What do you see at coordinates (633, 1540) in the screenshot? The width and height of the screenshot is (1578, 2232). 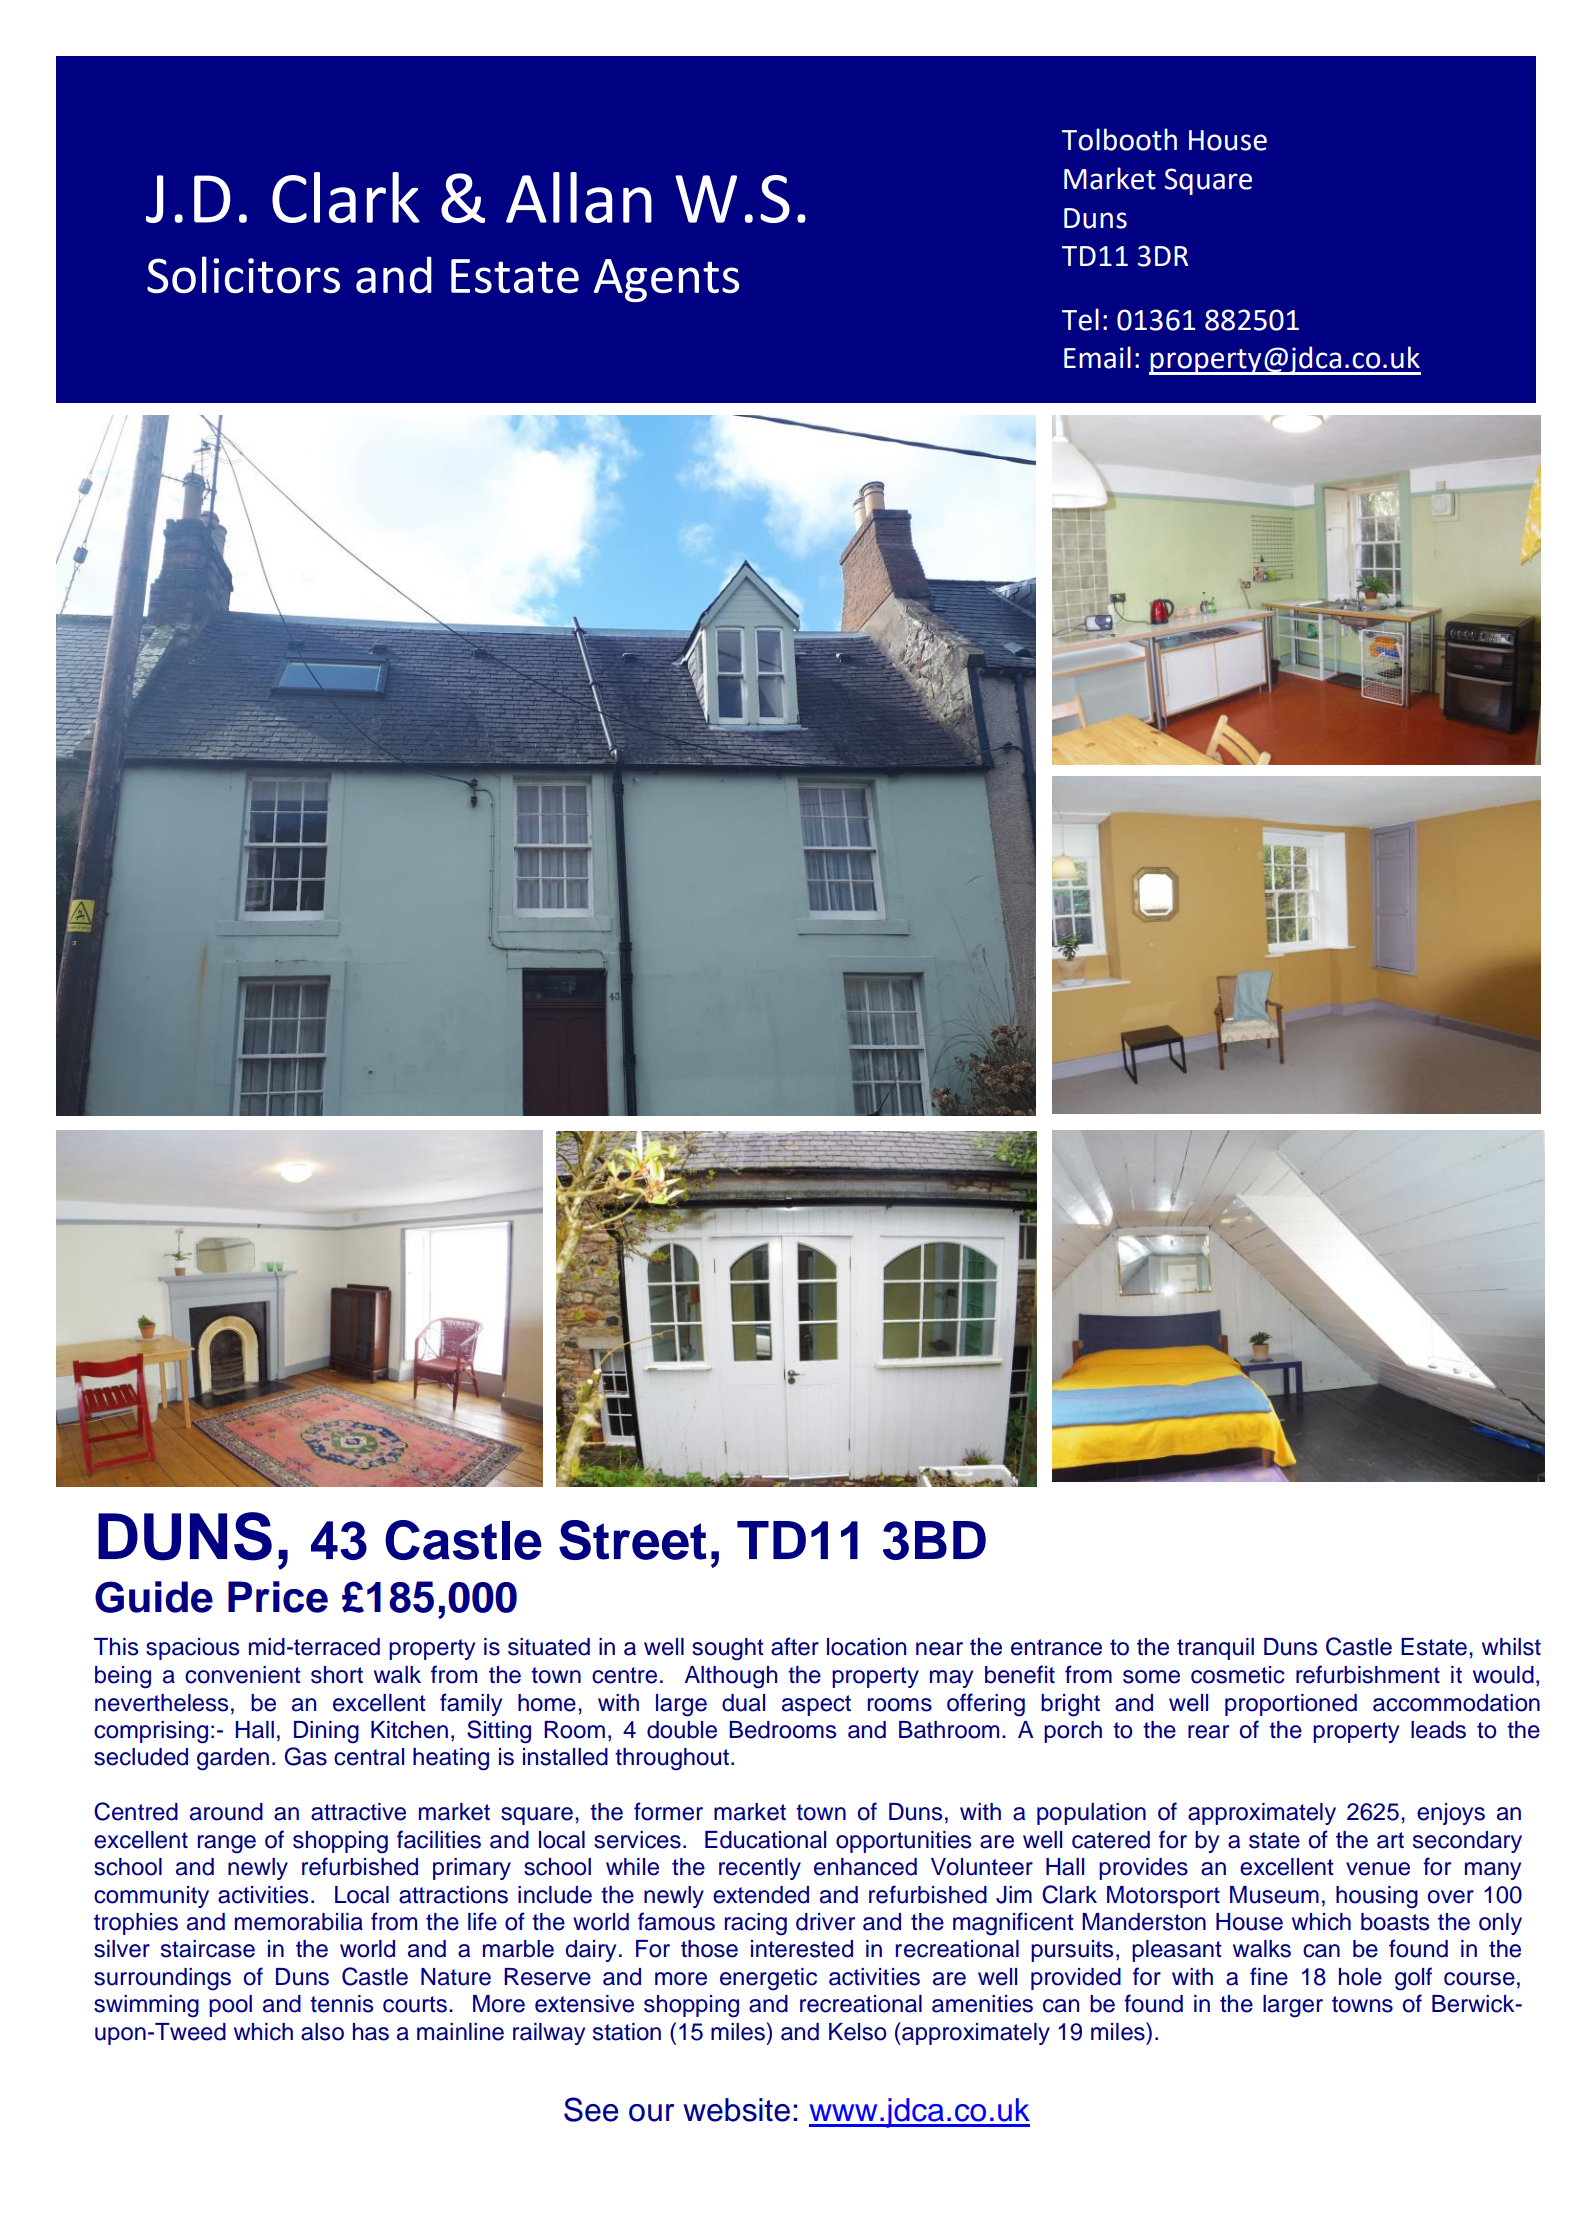 I see `Street` at bounding box center [633, 1540].
